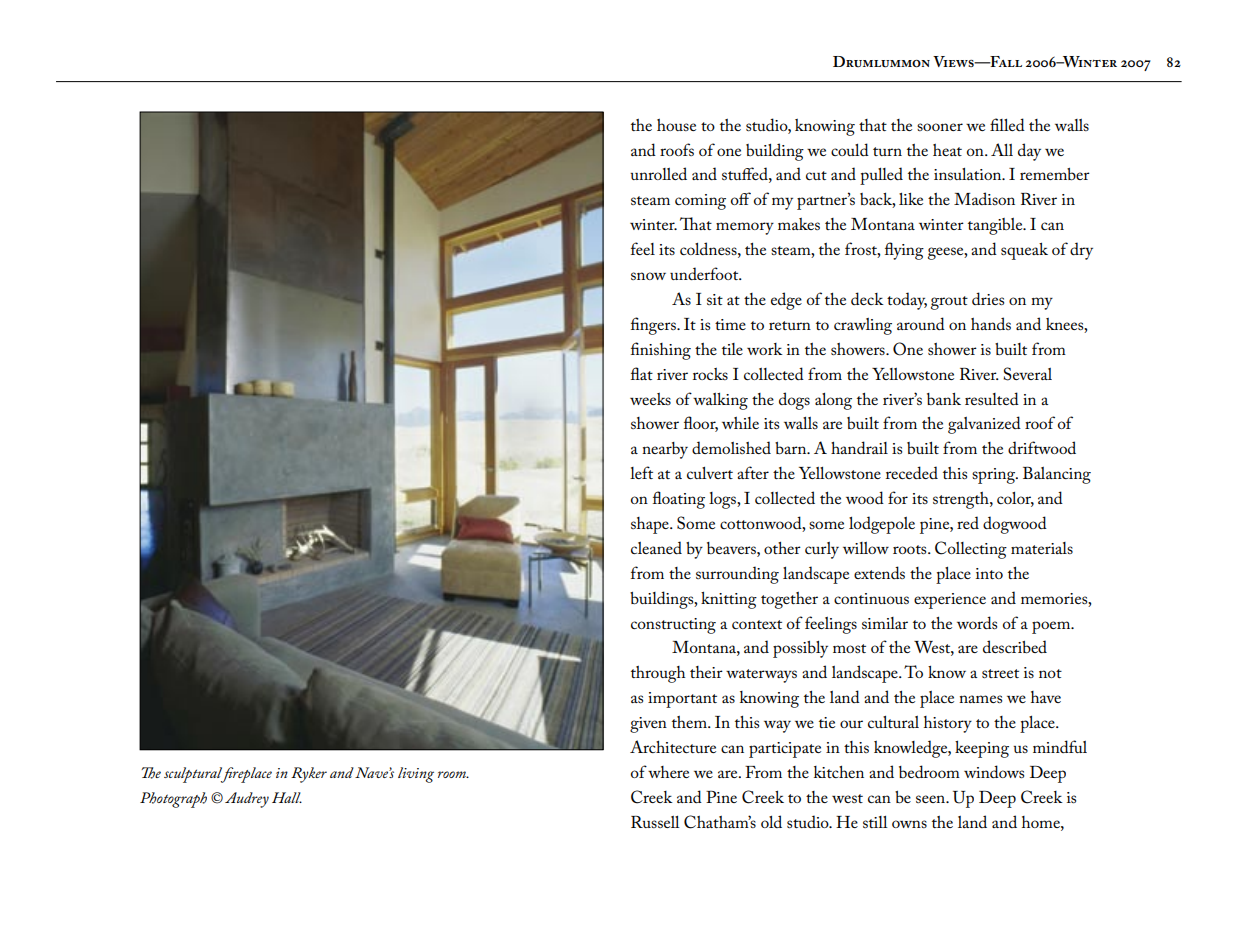  I want to click on snow, so click(648, 276).
